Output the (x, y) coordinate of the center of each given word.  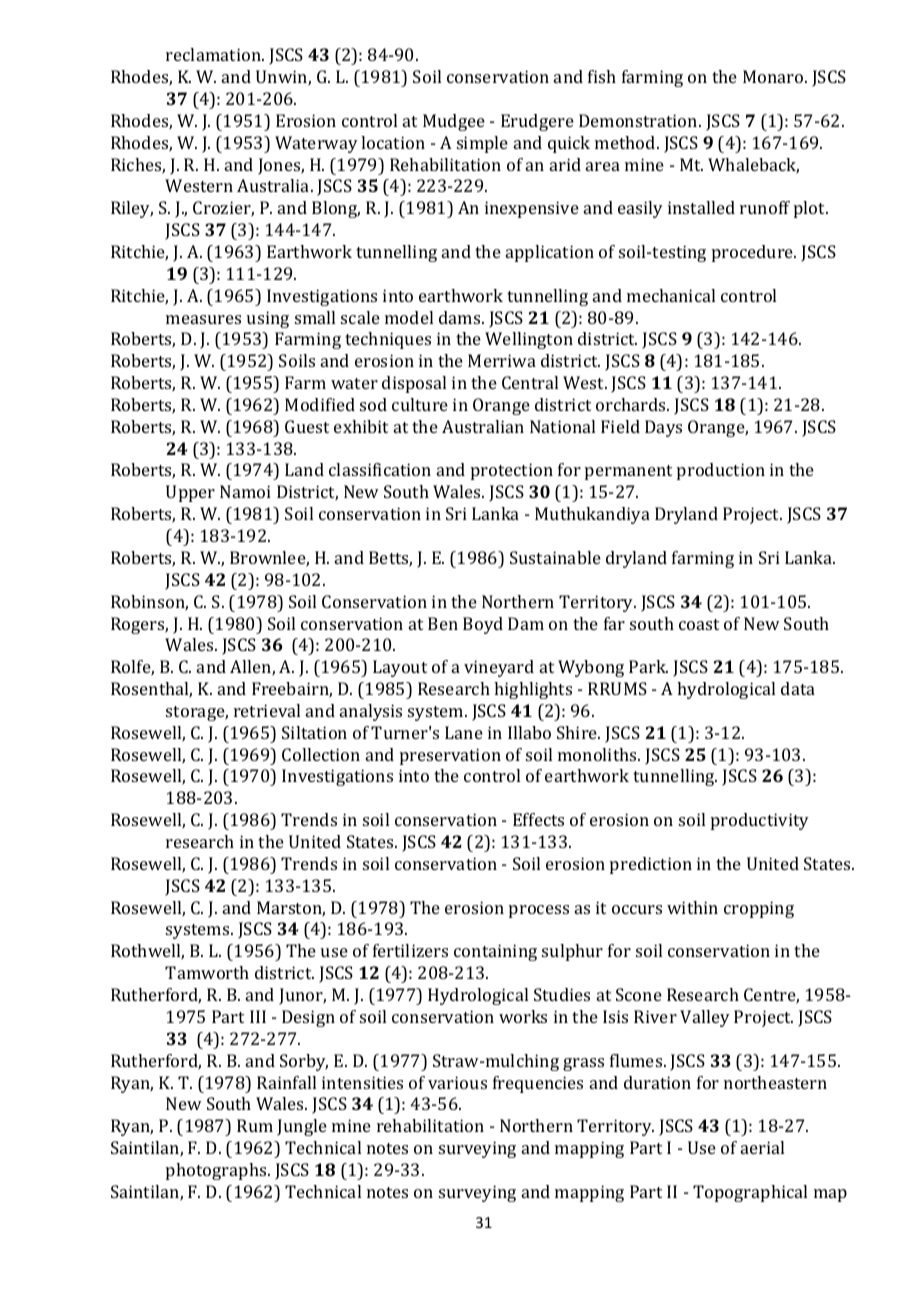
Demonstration (639, 120)
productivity (760, 821)
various (457, 1082)
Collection (321, 754)
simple (482, 144)
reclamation (214, 54)
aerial (762, 1147)
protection (512, 471)
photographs (217, 1171)
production (721, 471)
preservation (450, 756)
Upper (190, 493)
